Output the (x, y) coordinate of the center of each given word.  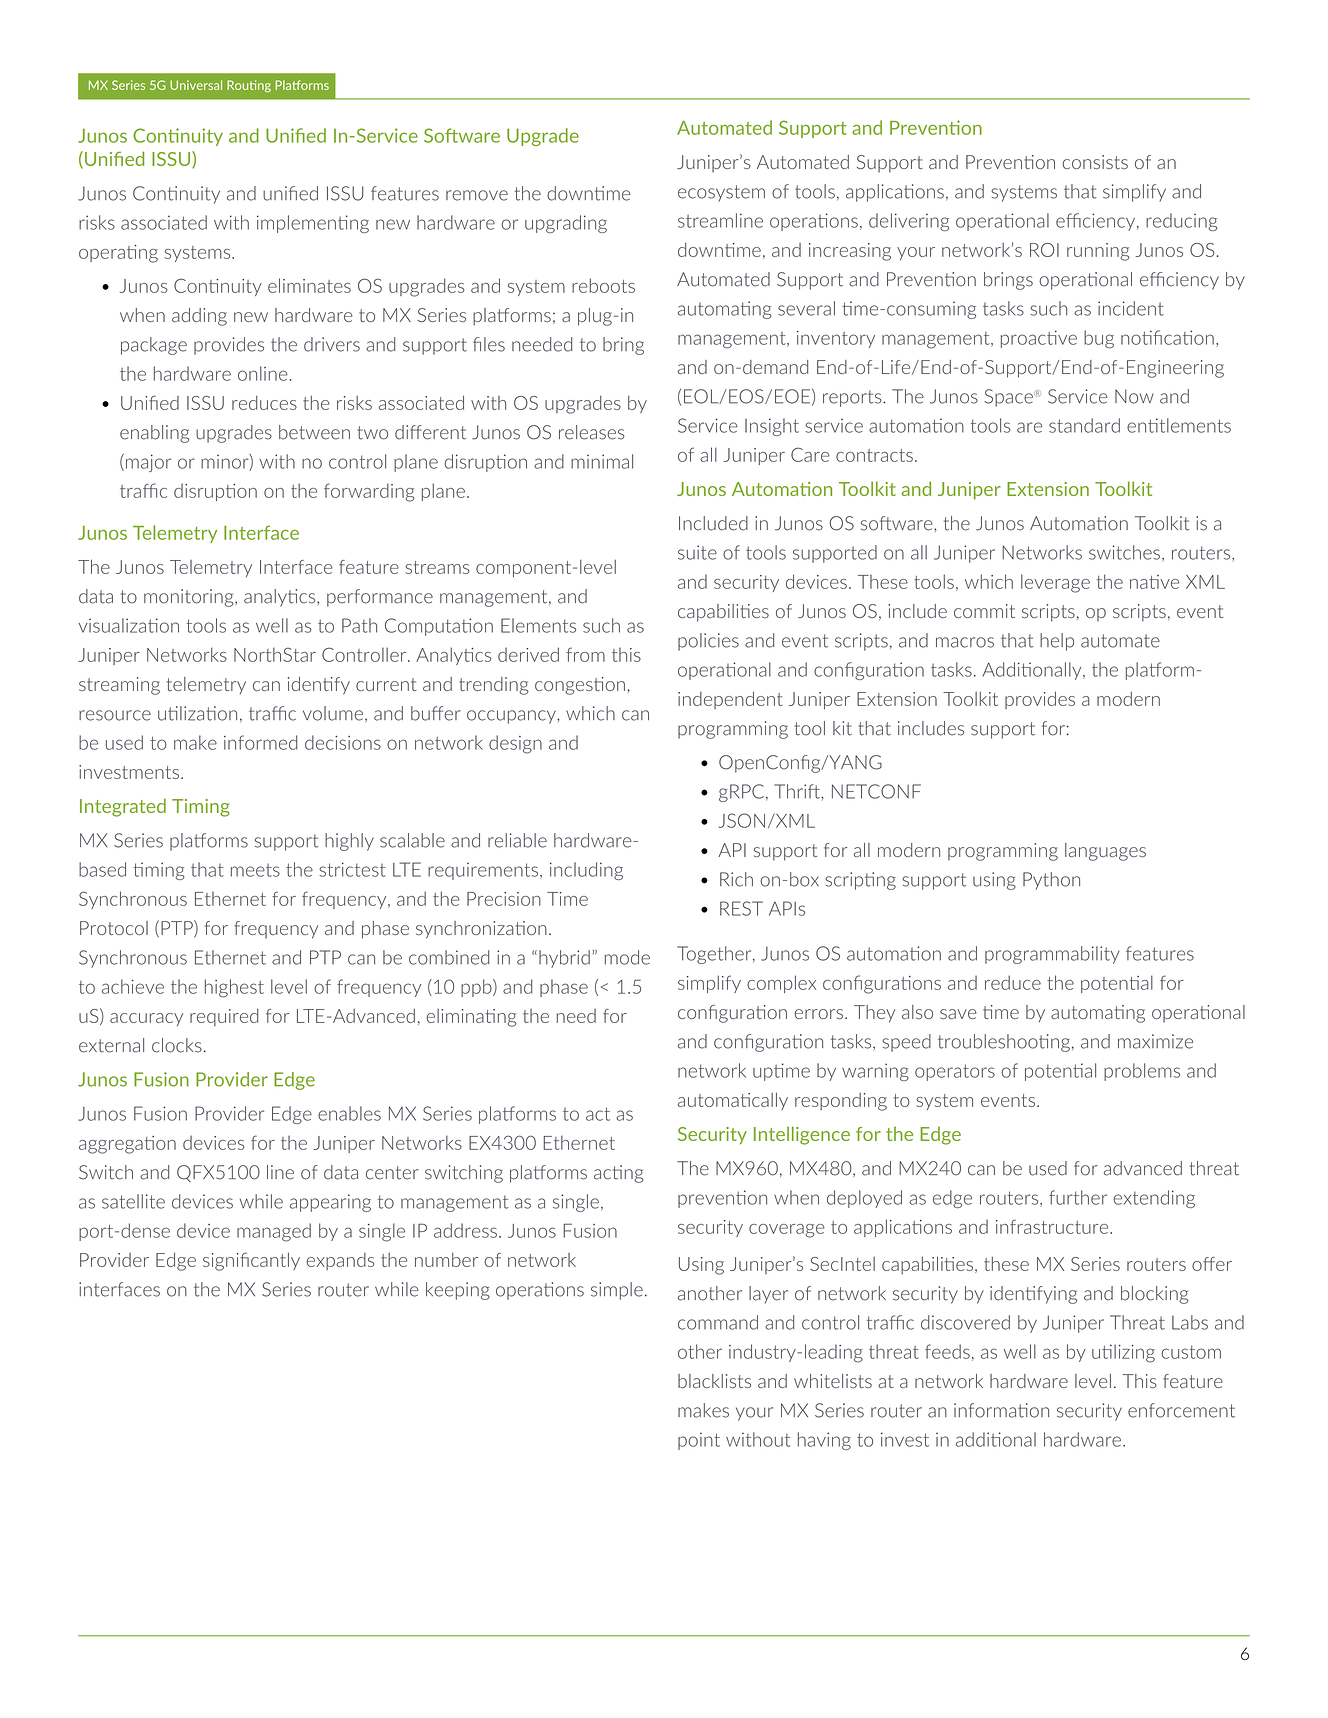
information (1001, 1410)
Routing (249, 86)
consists (1095, 162)
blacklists (714, 1381)
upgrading (566, 224)
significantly (251, 1261)
